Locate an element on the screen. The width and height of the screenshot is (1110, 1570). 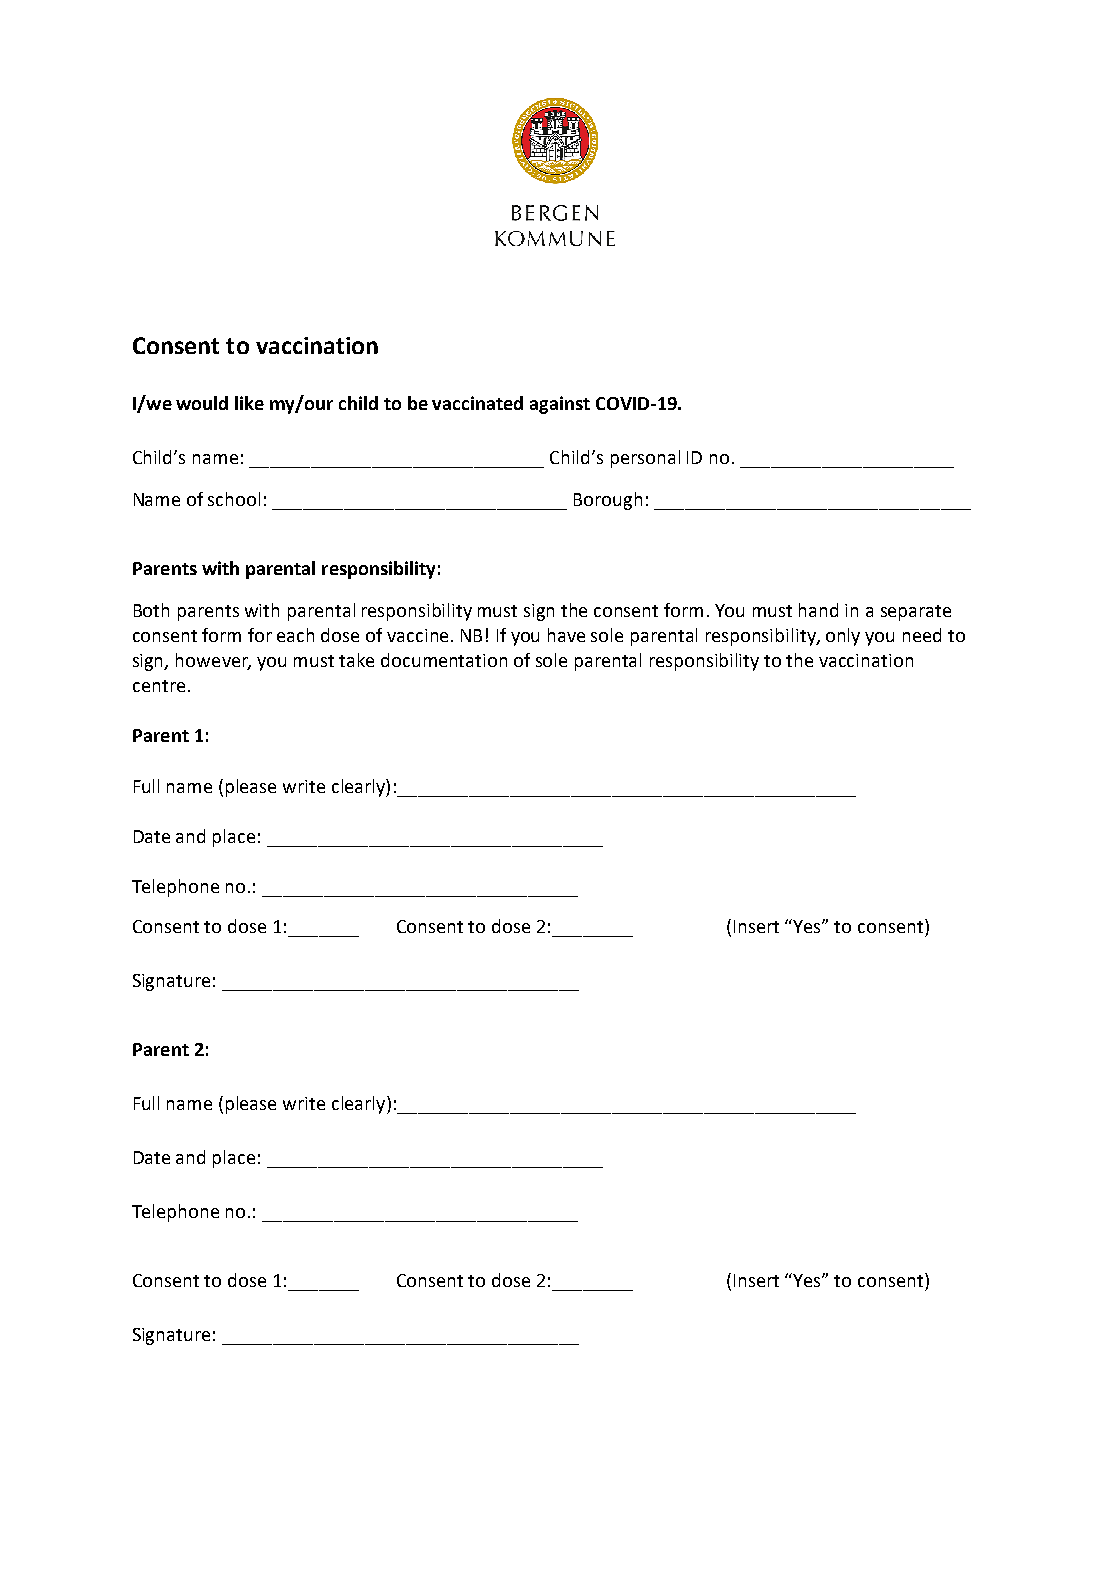
hand is located at coordinates (818, 610).
